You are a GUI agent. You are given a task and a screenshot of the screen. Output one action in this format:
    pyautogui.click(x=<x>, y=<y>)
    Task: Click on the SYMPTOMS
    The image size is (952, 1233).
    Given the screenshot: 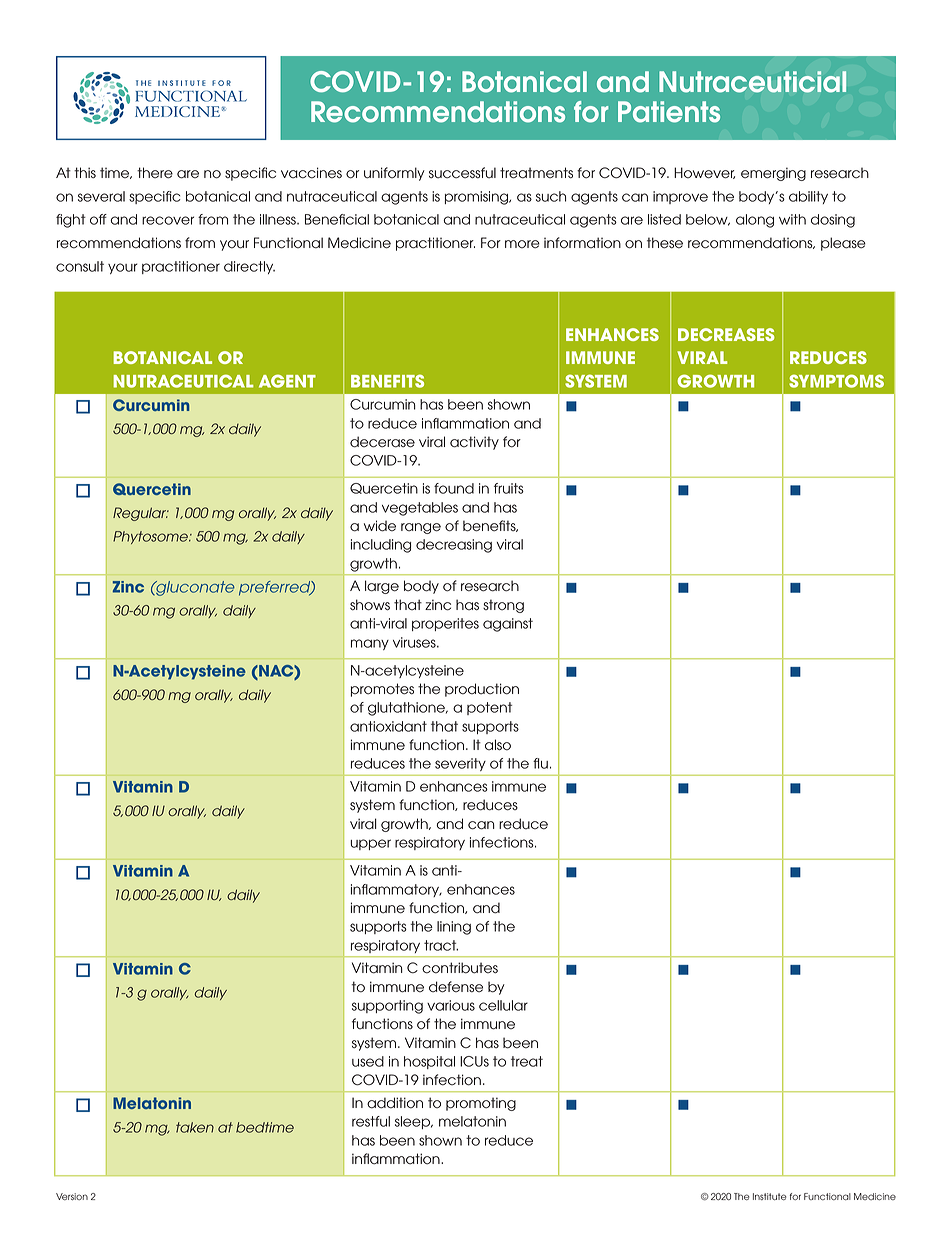 What is the action you would take?
    pyautogui.click(x=836, y=381)
